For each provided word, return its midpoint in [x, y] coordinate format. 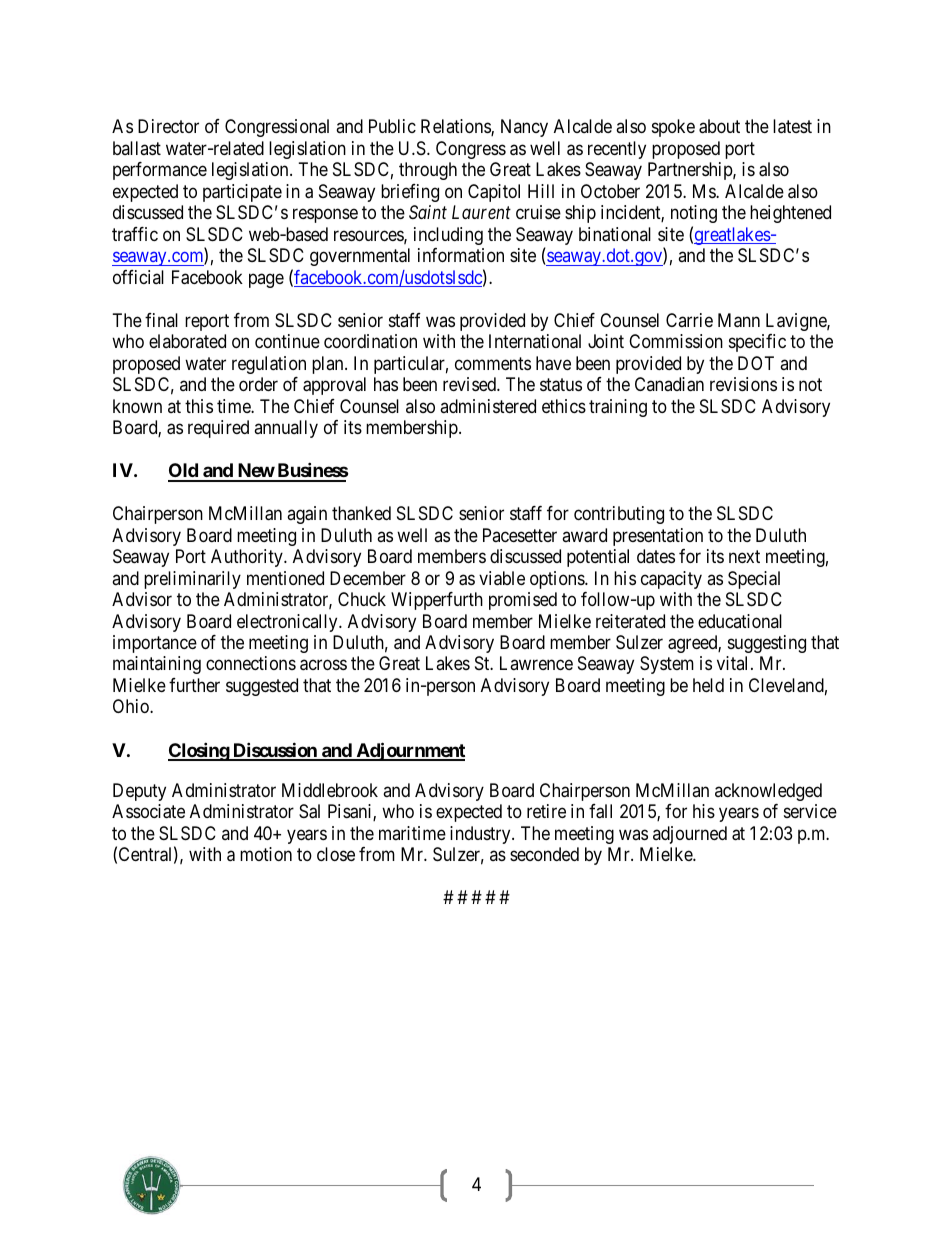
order [258, 384]
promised [523, 601]
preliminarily [192, 580]
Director [168, 126]
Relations [456, 127]
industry [481, 835]
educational [740, 621]
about [719, 126]
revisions [743, 384]
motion [266, 854]
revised [470, 384]
